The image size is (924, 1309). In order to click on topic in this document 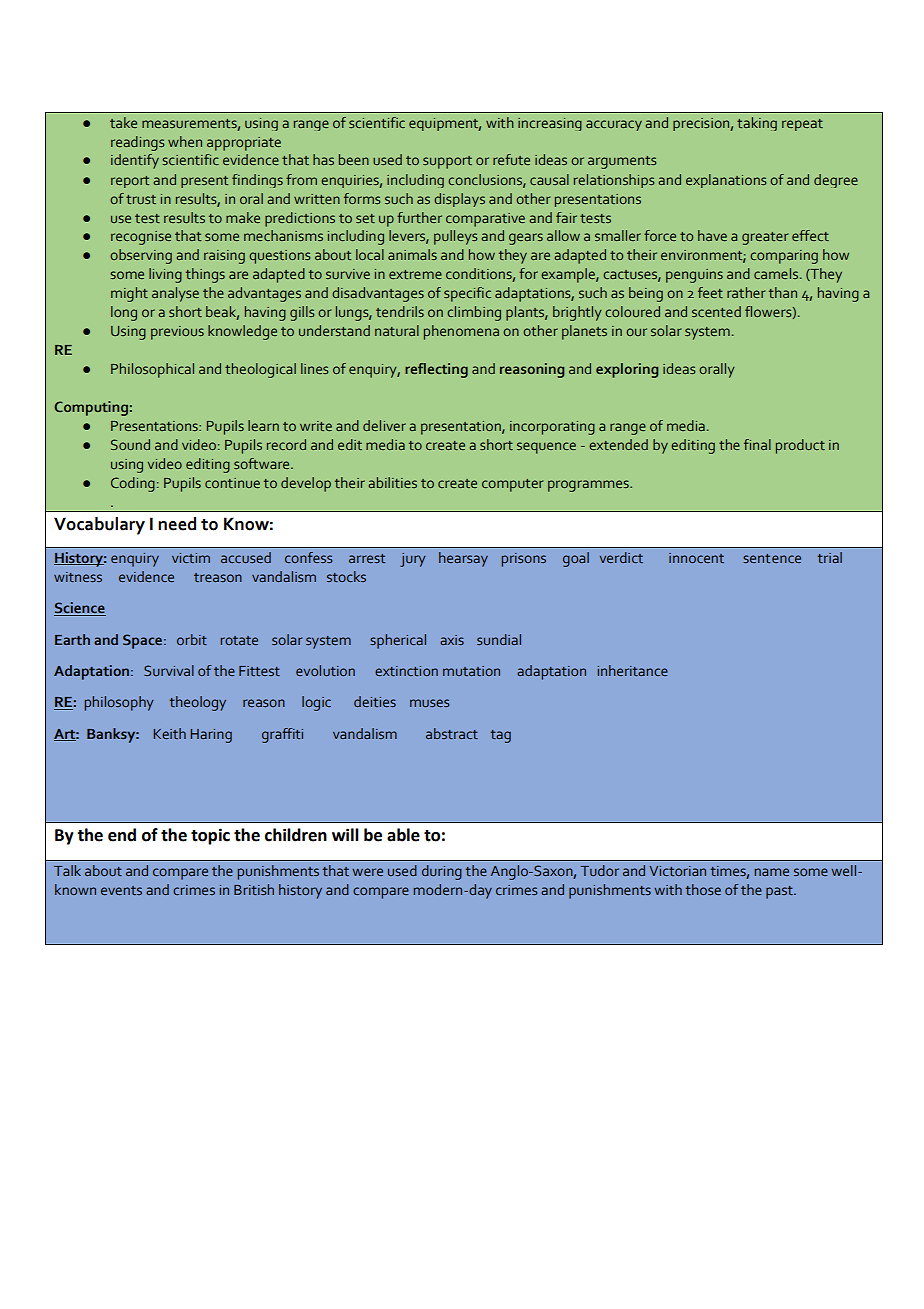, I will do `click(210, 836)`.
